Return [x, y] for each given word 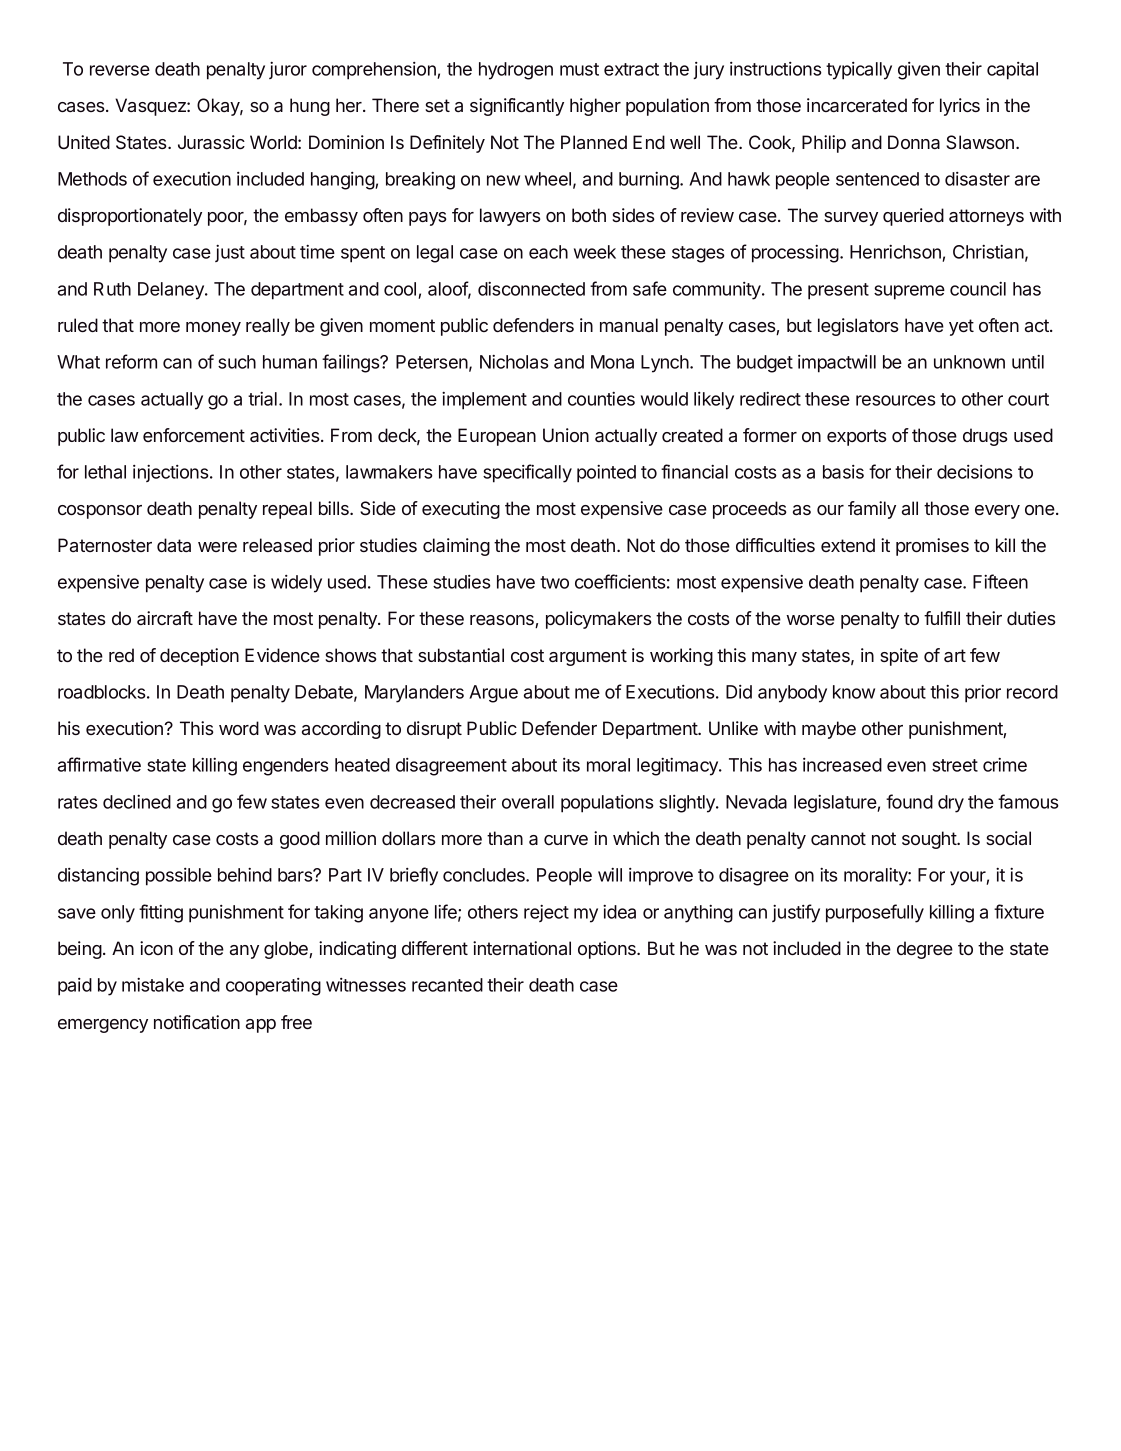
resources [896, 400]
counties [601, 399]
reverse [120, 70]
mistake [153, 985]
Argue [493, 694]
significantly [517, 107]
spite [899, 657]
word [239, 728]
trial [262, 399]
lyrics [960, 107]
